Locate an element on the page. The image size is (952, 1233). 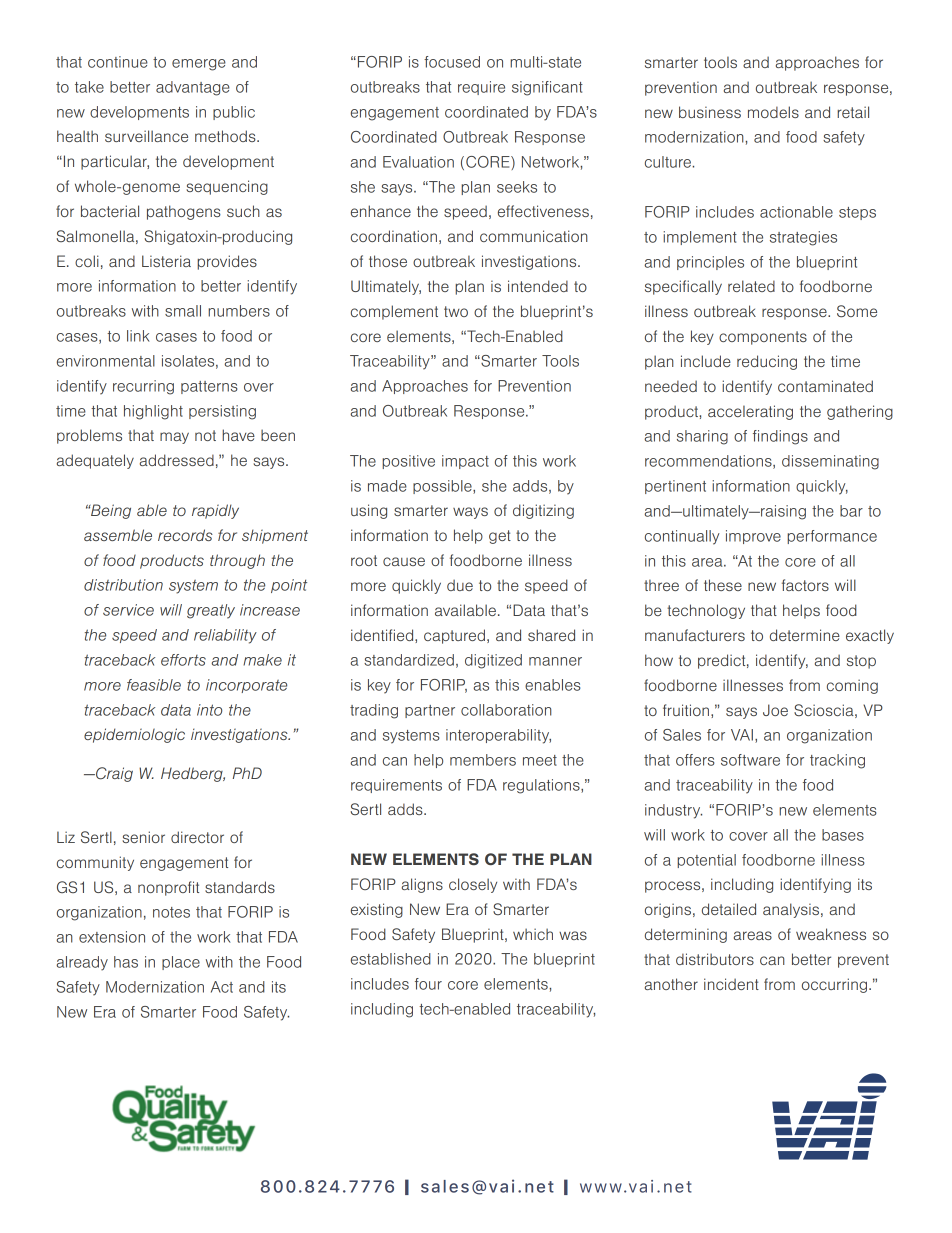
epidemiologic is located at coordinates (134, 735).
